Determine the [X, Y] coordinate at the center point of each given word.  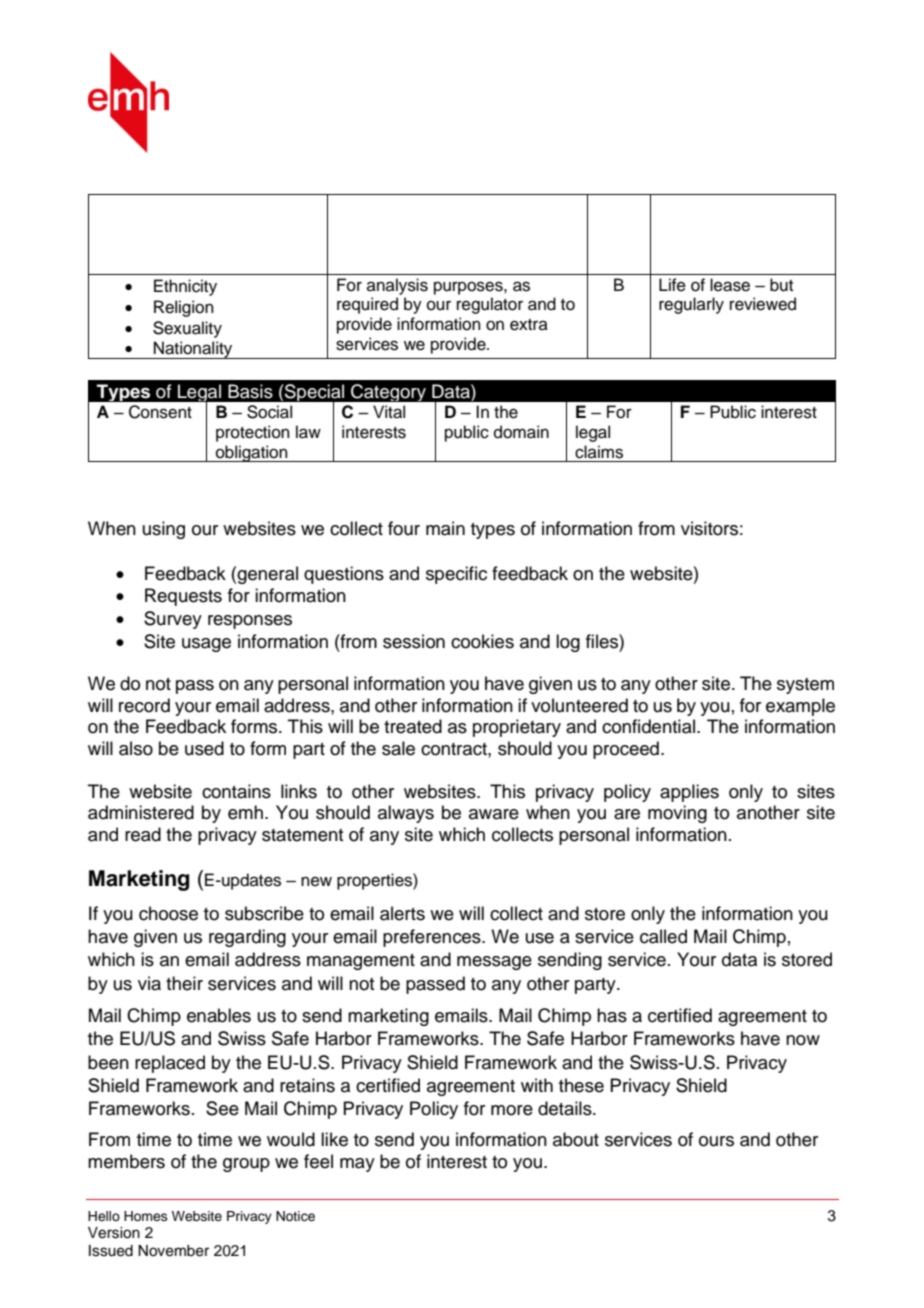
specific [456, 575]
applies [689, 793]
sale [398, 748]
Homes [146, 1216]
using [164, 530]
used [204, 748]
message [494, 963]
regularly [691, 305]
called [663, 936]
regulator [490, 305]
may [357, 1165]
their [184, 983]
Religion [184, 308]
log [568, 643]
